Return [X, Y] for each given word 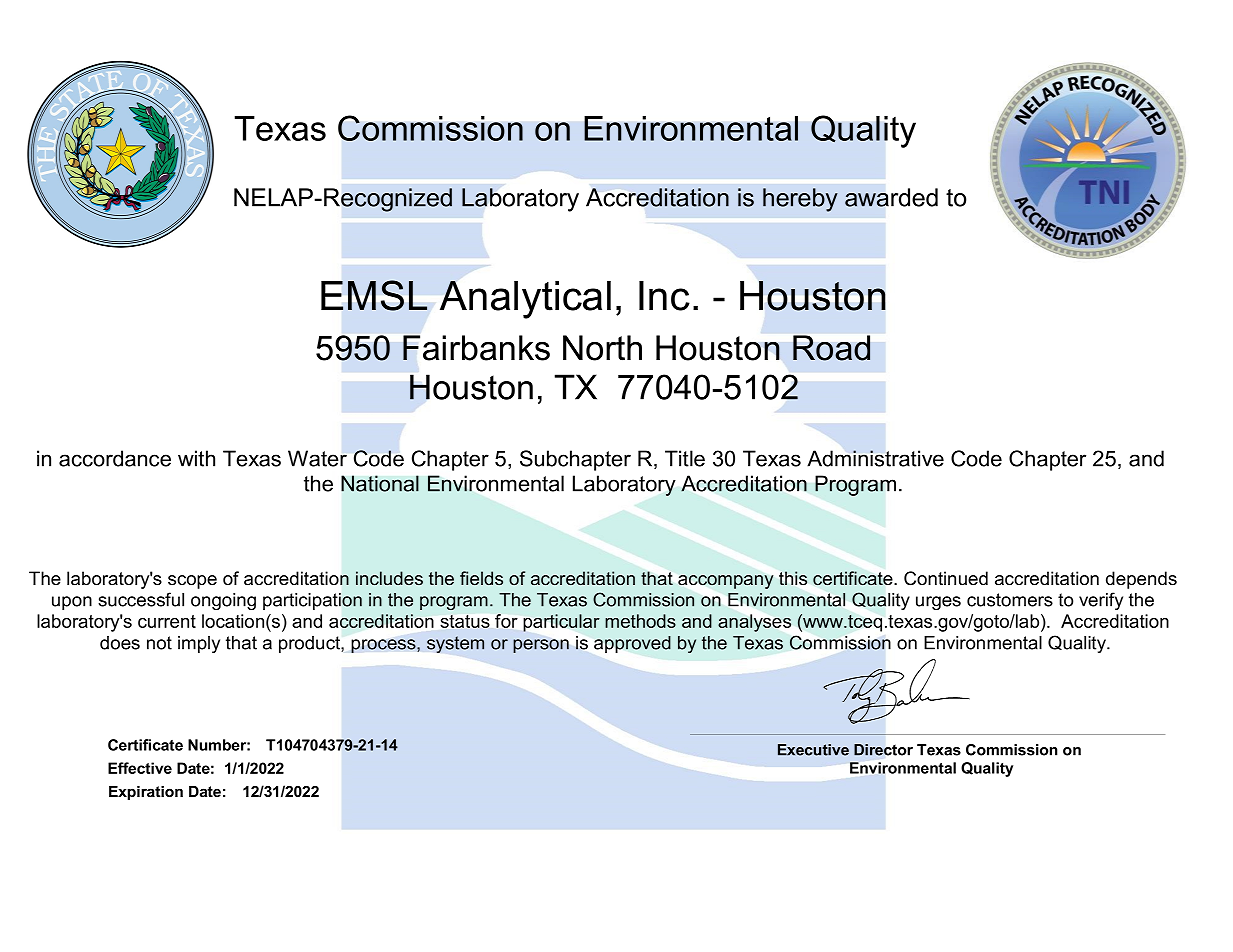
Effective [140, 768]
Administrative [875, 458]
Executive [813, 750]
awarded [891, 197]
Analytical [525, 300]
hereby [800, 200]
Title [685, 458]
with [196, 458]
